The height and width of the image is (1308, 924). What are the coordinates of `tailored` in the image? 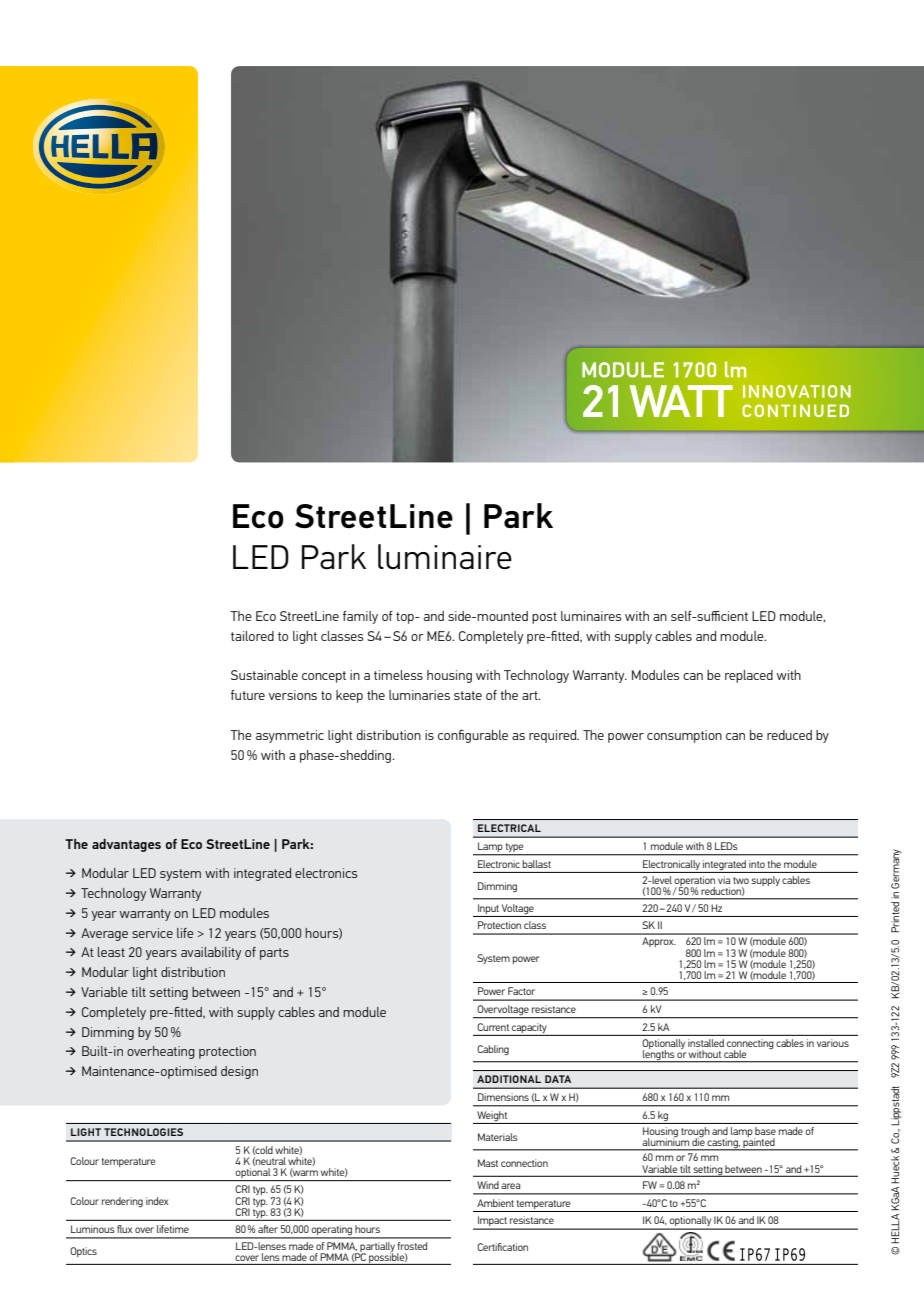 It's located at (252, 636).
